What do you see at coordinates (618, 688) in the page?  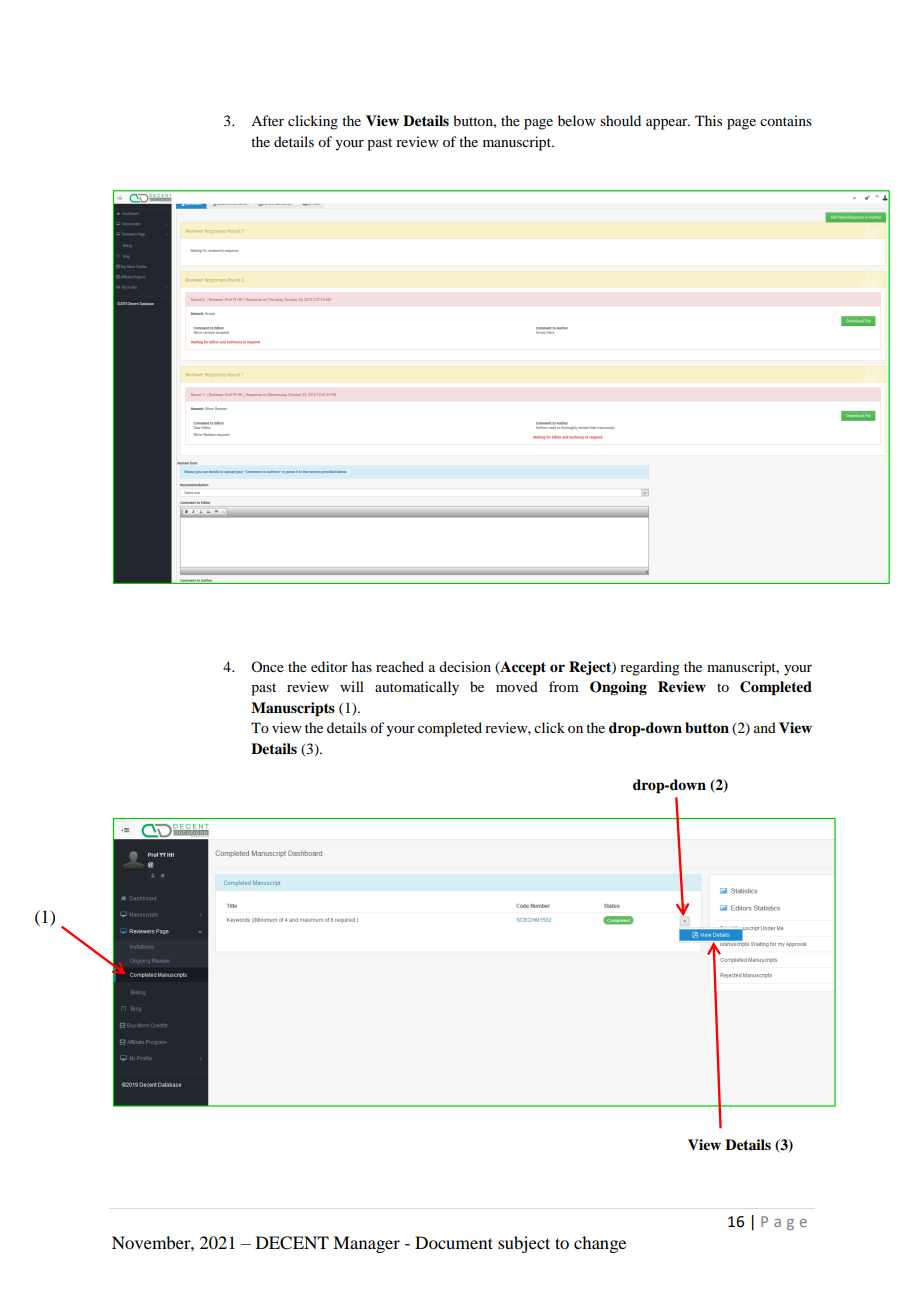 I see `Ongoing` at bounding box center [618, 688].
